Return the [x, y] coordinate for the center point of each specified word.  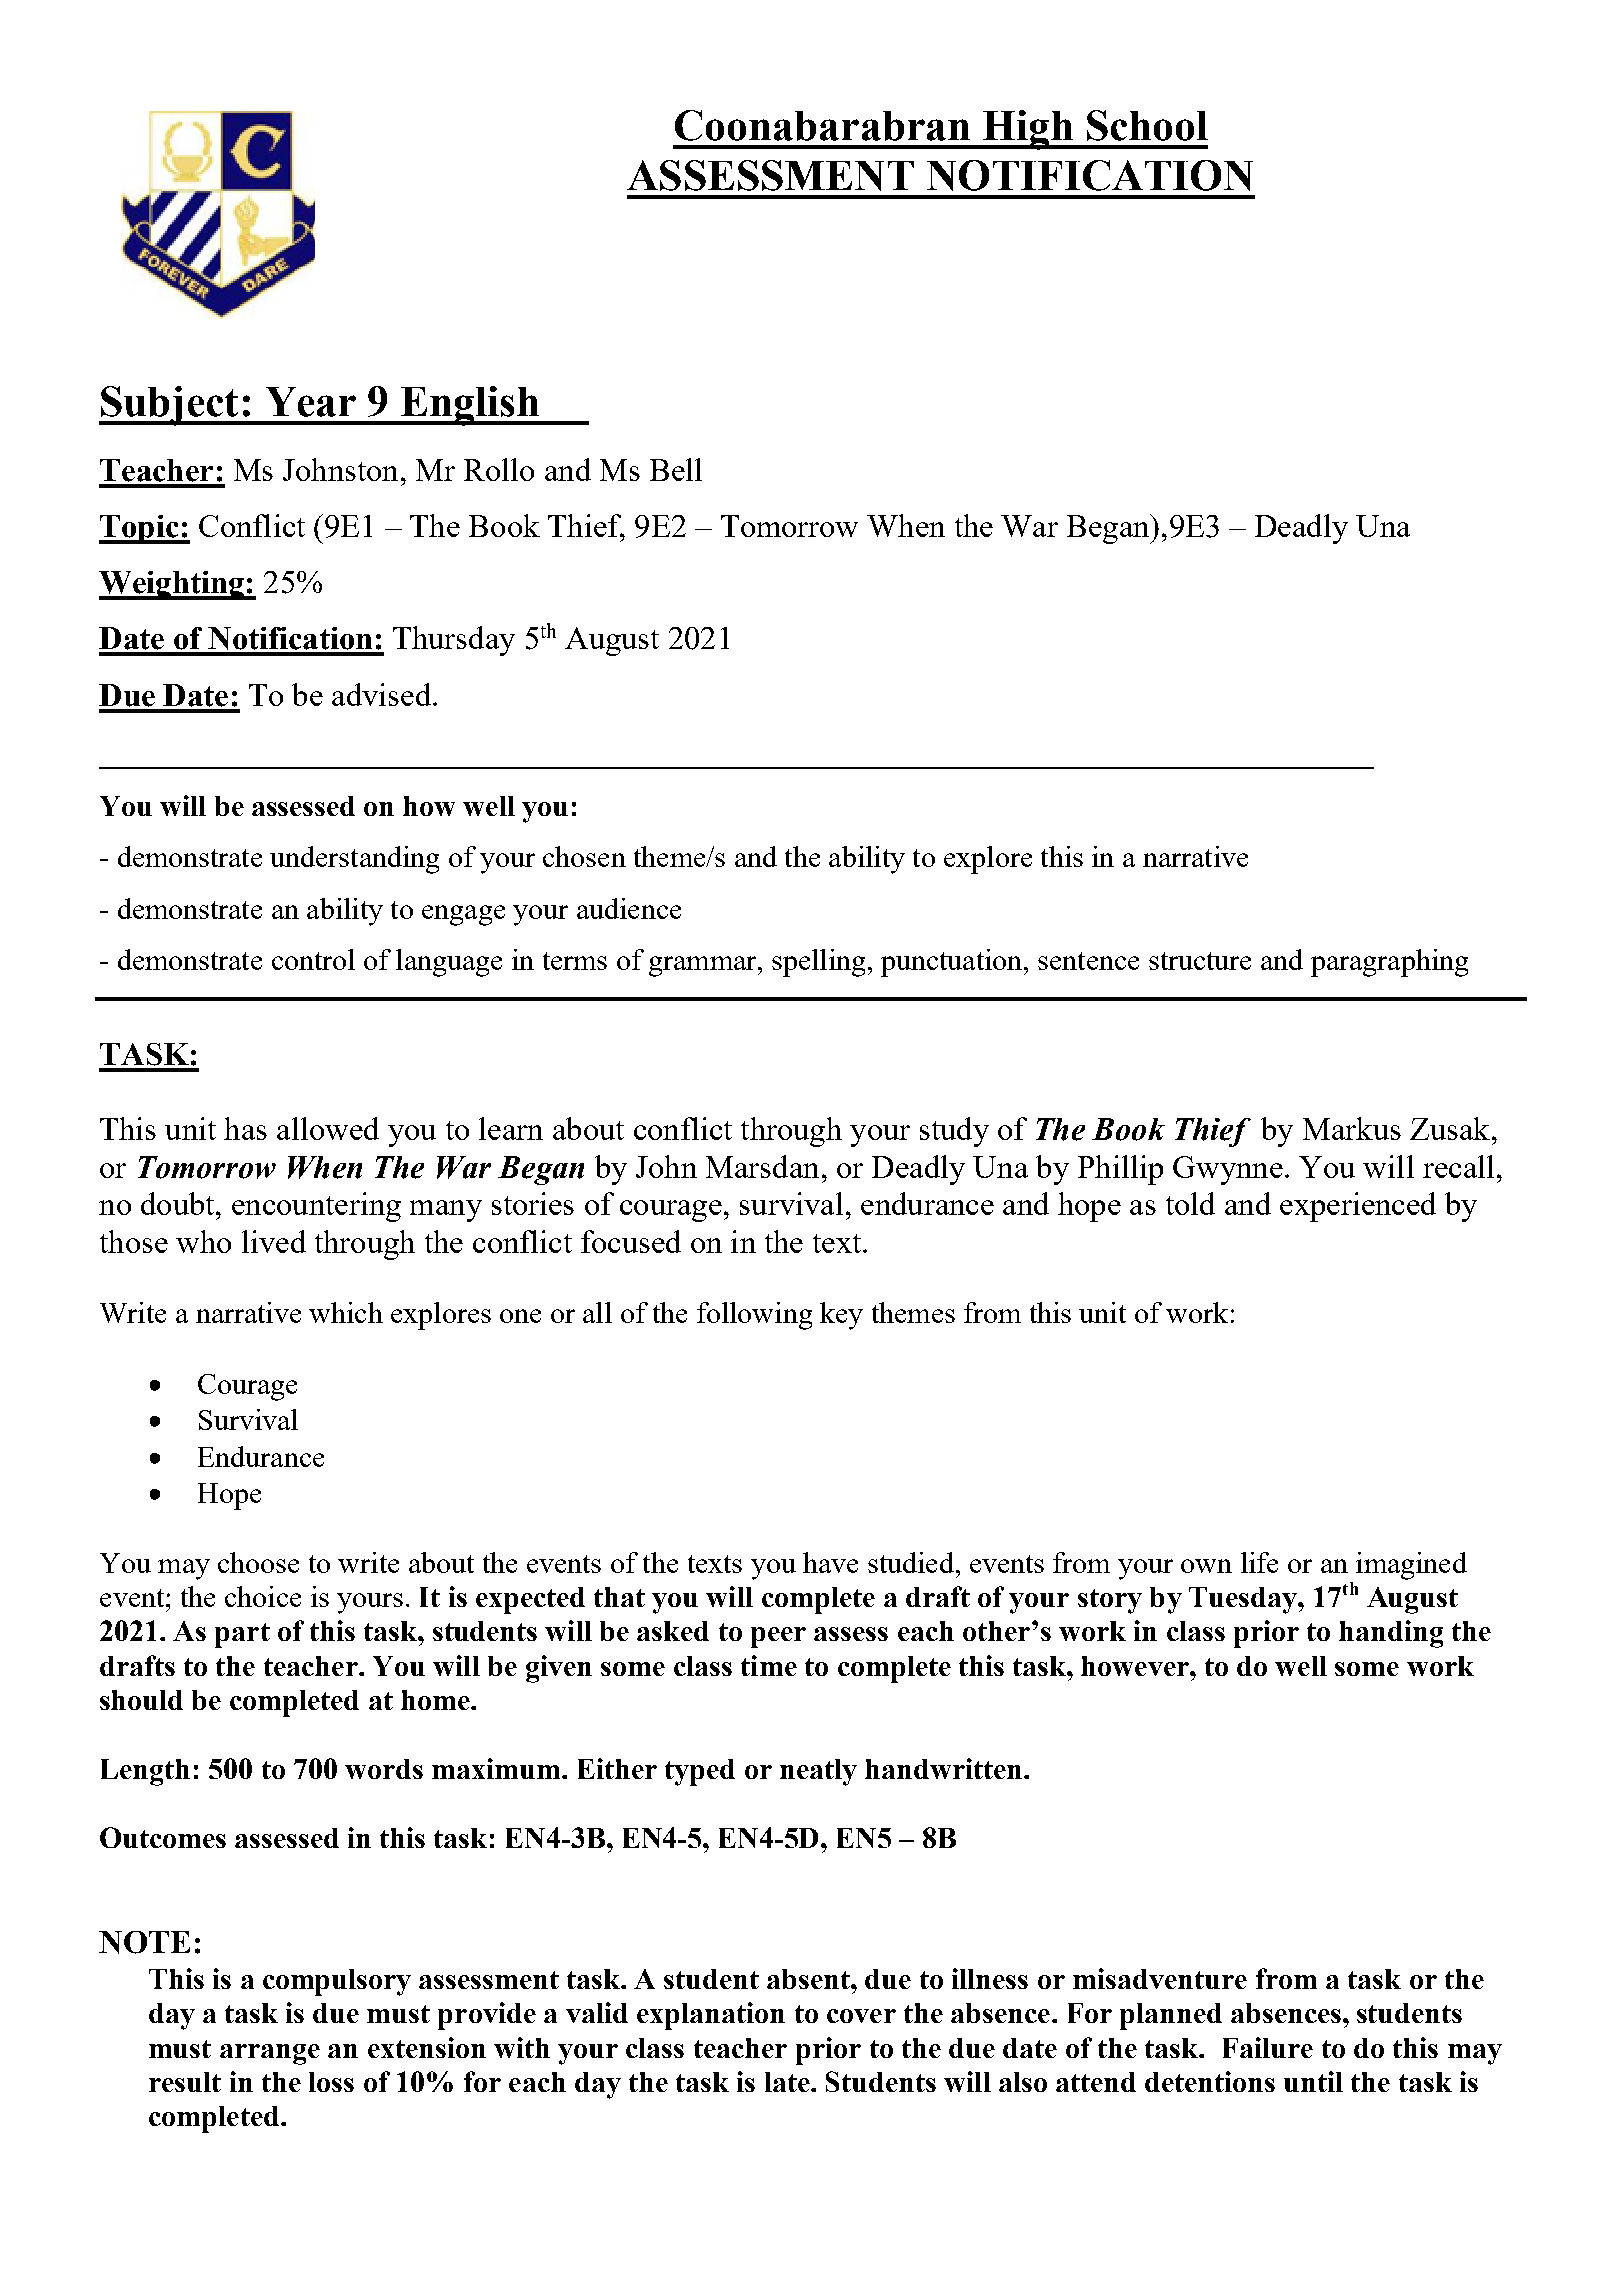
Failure [1268, 2047]
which [346, 1312]
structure [1200, 961]
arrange [270, 2054]
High [1027, 130]
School [1147, 125]
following [754, 1316]
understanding [354, 860]
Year [311, 402]
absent [809, 1979]
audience [629, 908]
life [1259, 1562]
